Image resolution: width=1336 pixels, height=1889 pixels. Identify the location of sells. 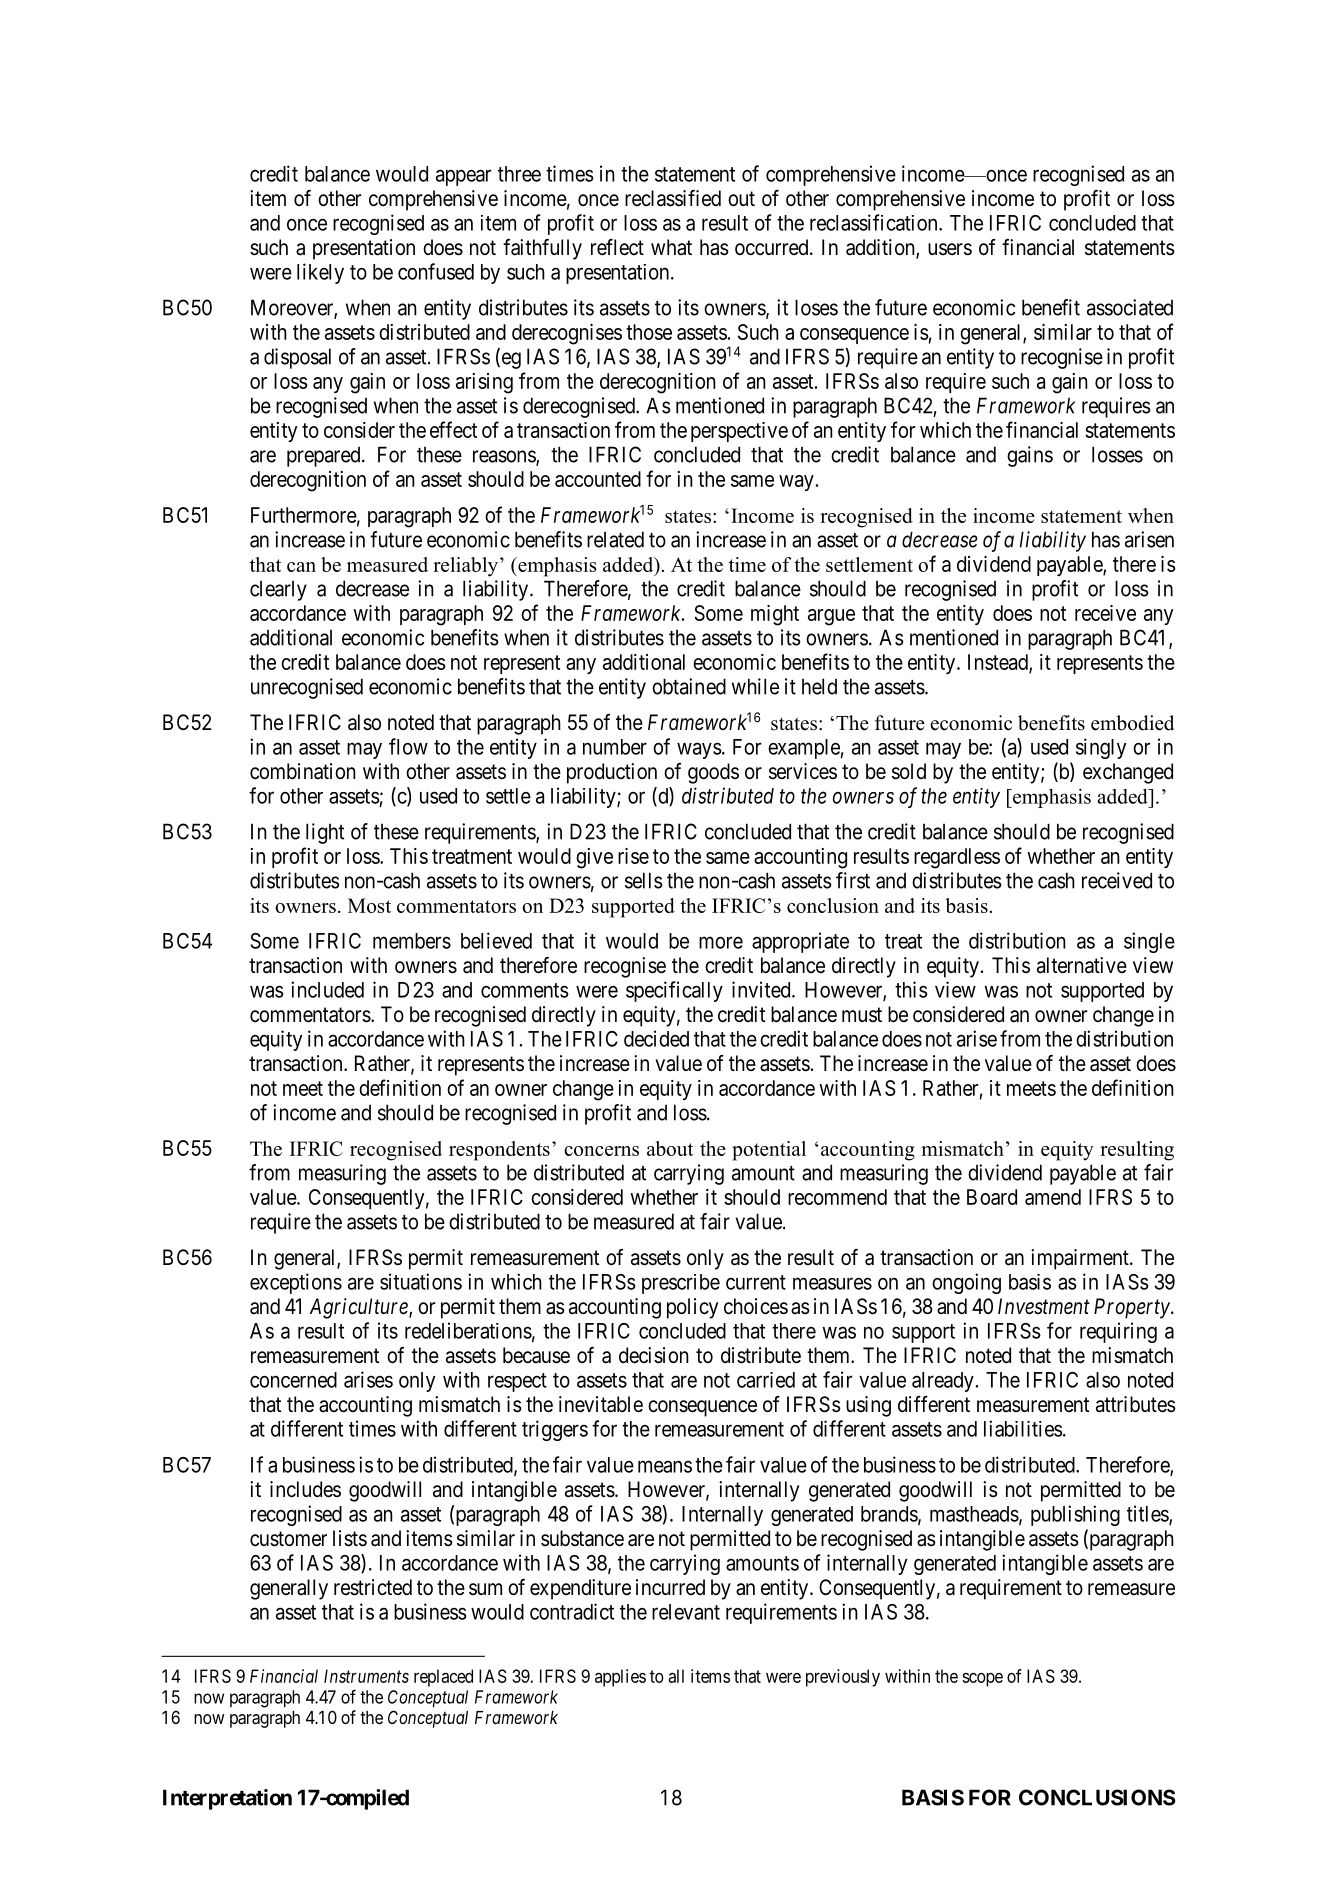
(644, 880).
